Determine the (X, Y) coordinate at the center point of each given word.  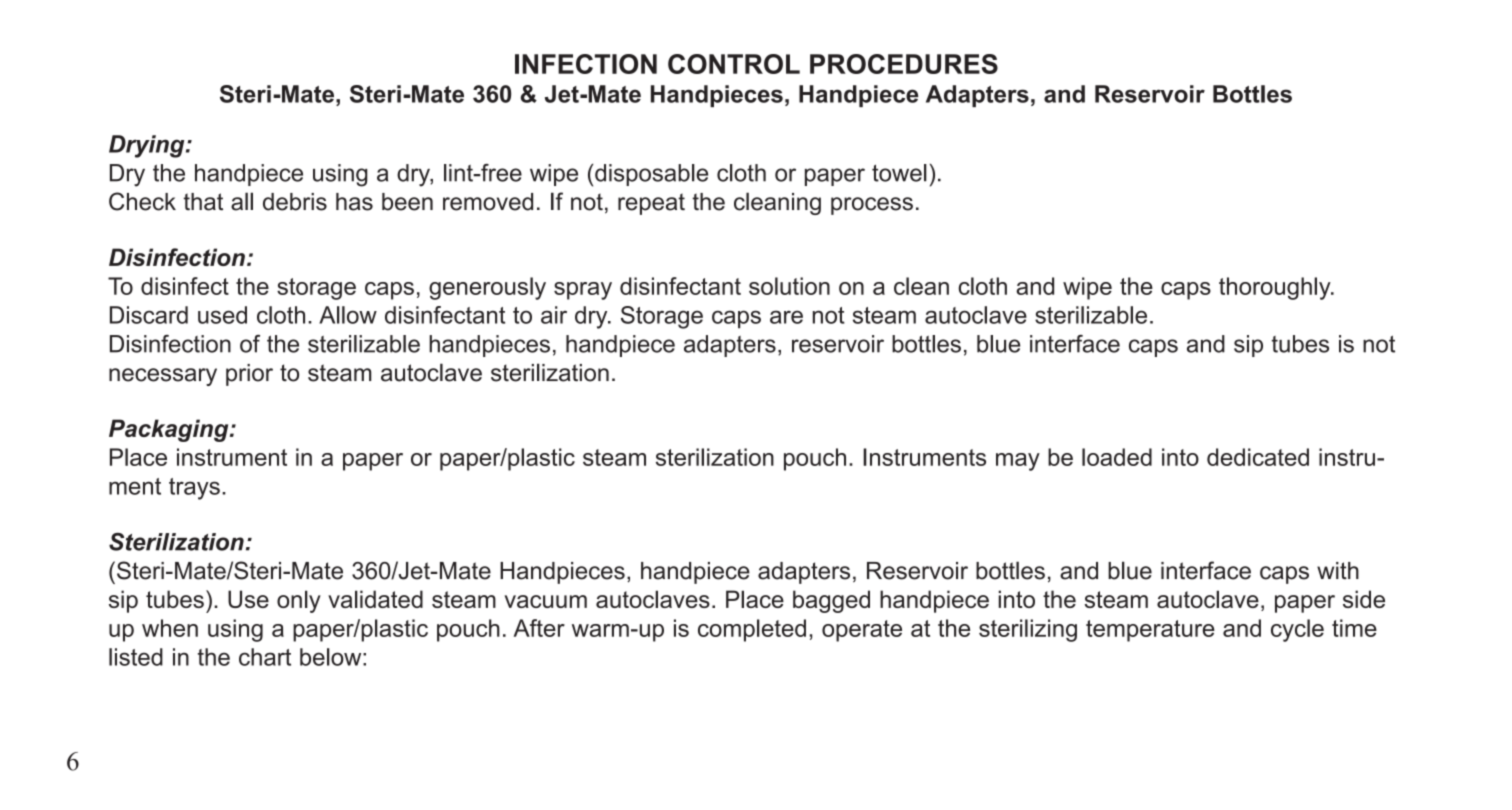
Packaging (170, 430)
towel (899, 173)
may (1018, 462)
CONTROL (734, 64)
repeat (651, 204)
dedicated (1258, 457)
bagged (831, 601)
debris (295, 202)
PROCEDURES (904, 64)
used (222, 315)
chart (265, 657)
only (299, 601)
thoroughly (1276, 288)
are (786, 317)
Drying (148, 146)
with (1338, 571)
